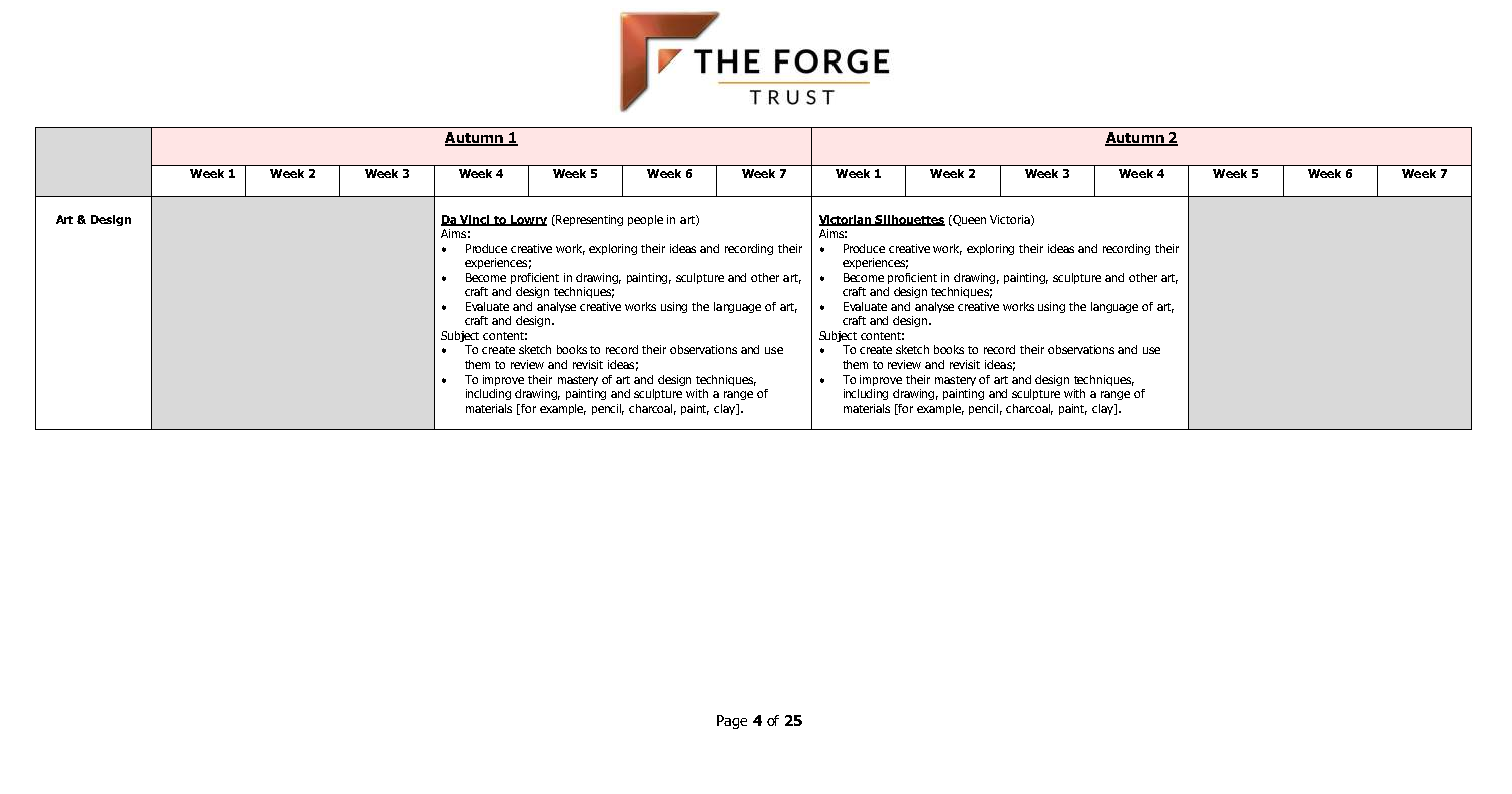 This screenshot has width=1512, height=794. What do you see at coordinates (968, 220) in the screenshot?
I see `Queen` at bounding box center [968, 220].
